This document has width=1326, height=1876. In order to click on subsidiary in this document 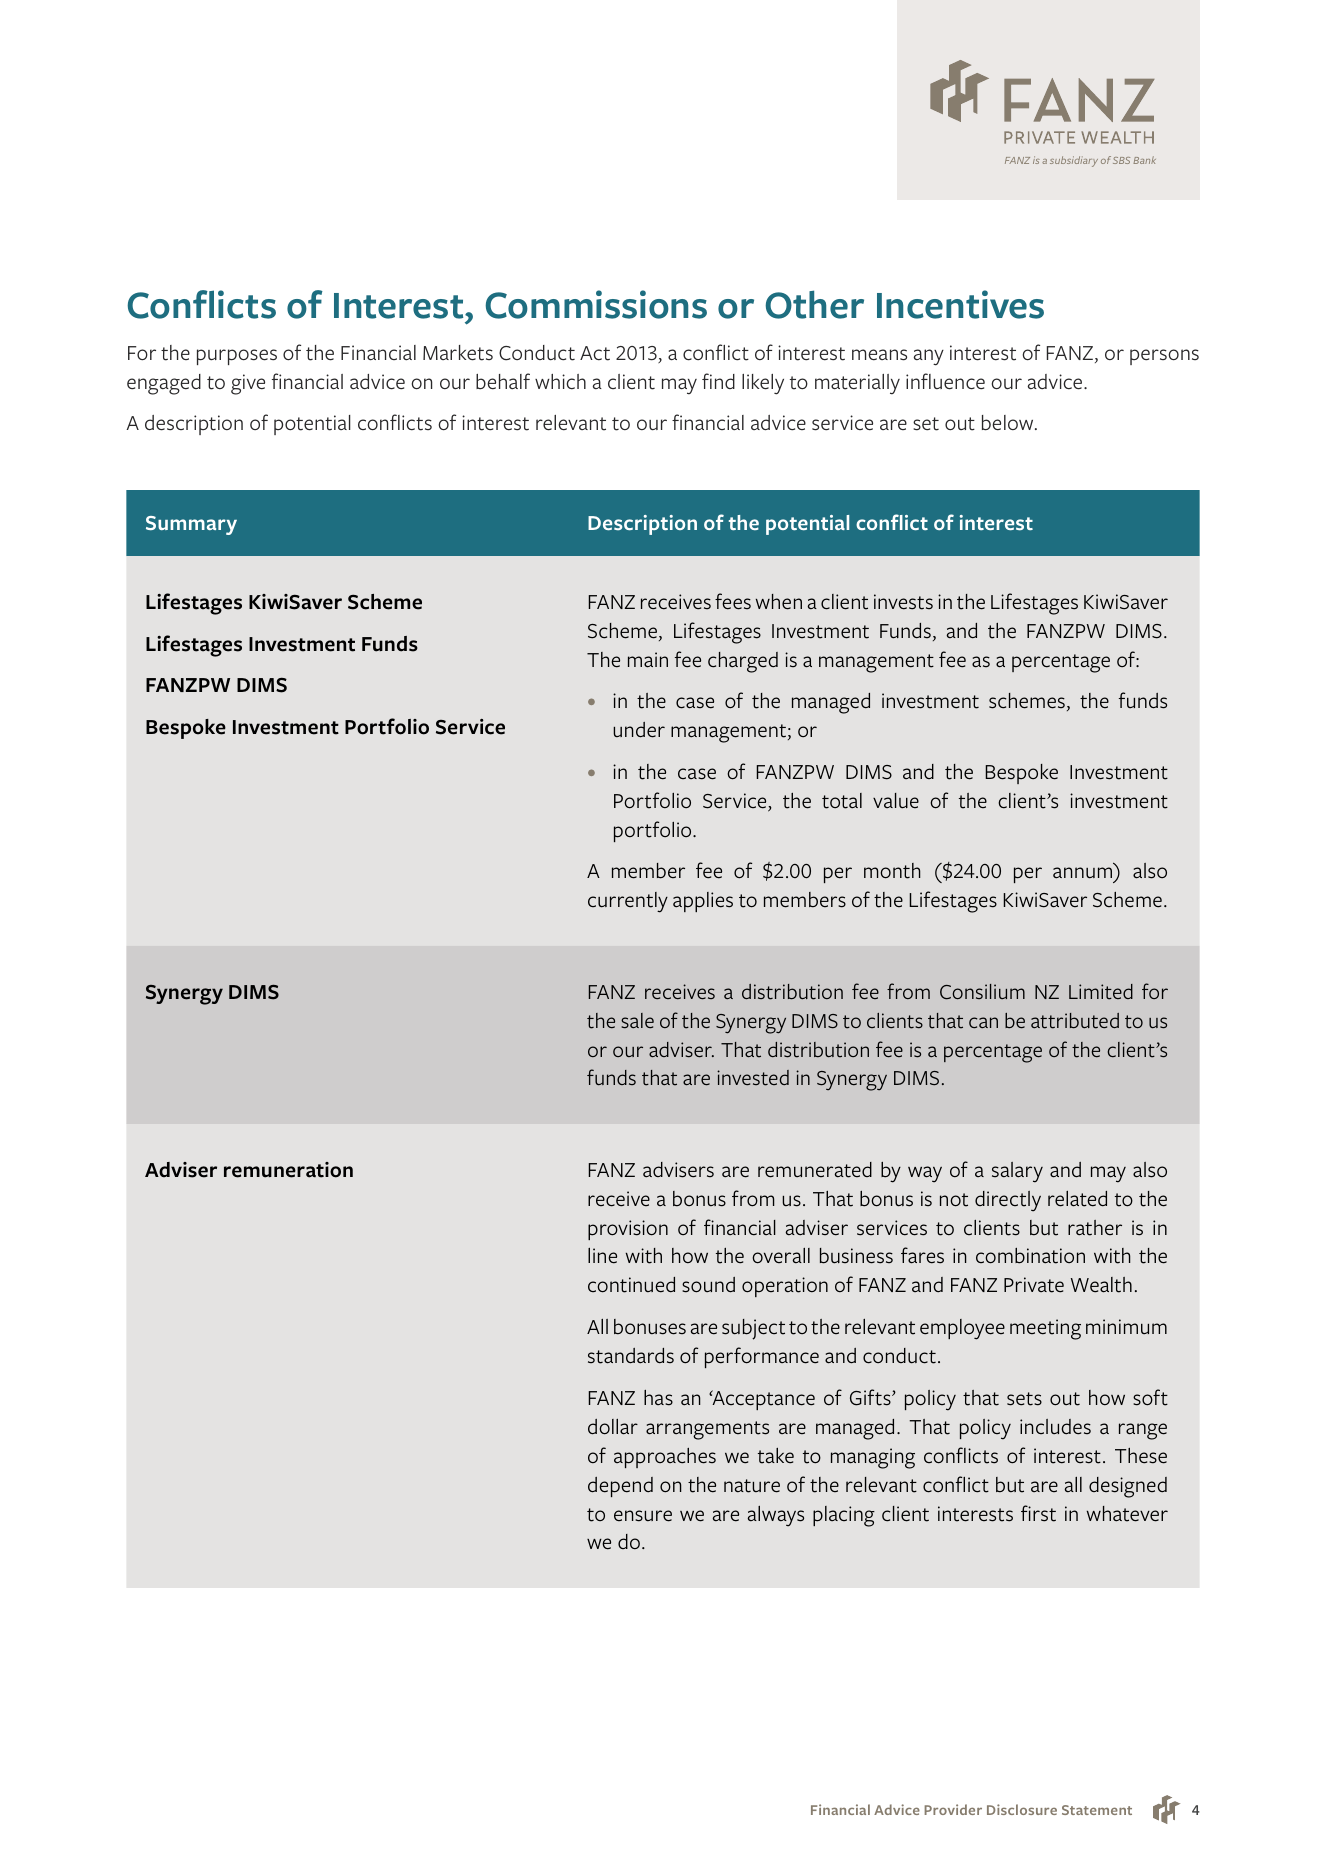, I will do `click(1074, 161)`.
